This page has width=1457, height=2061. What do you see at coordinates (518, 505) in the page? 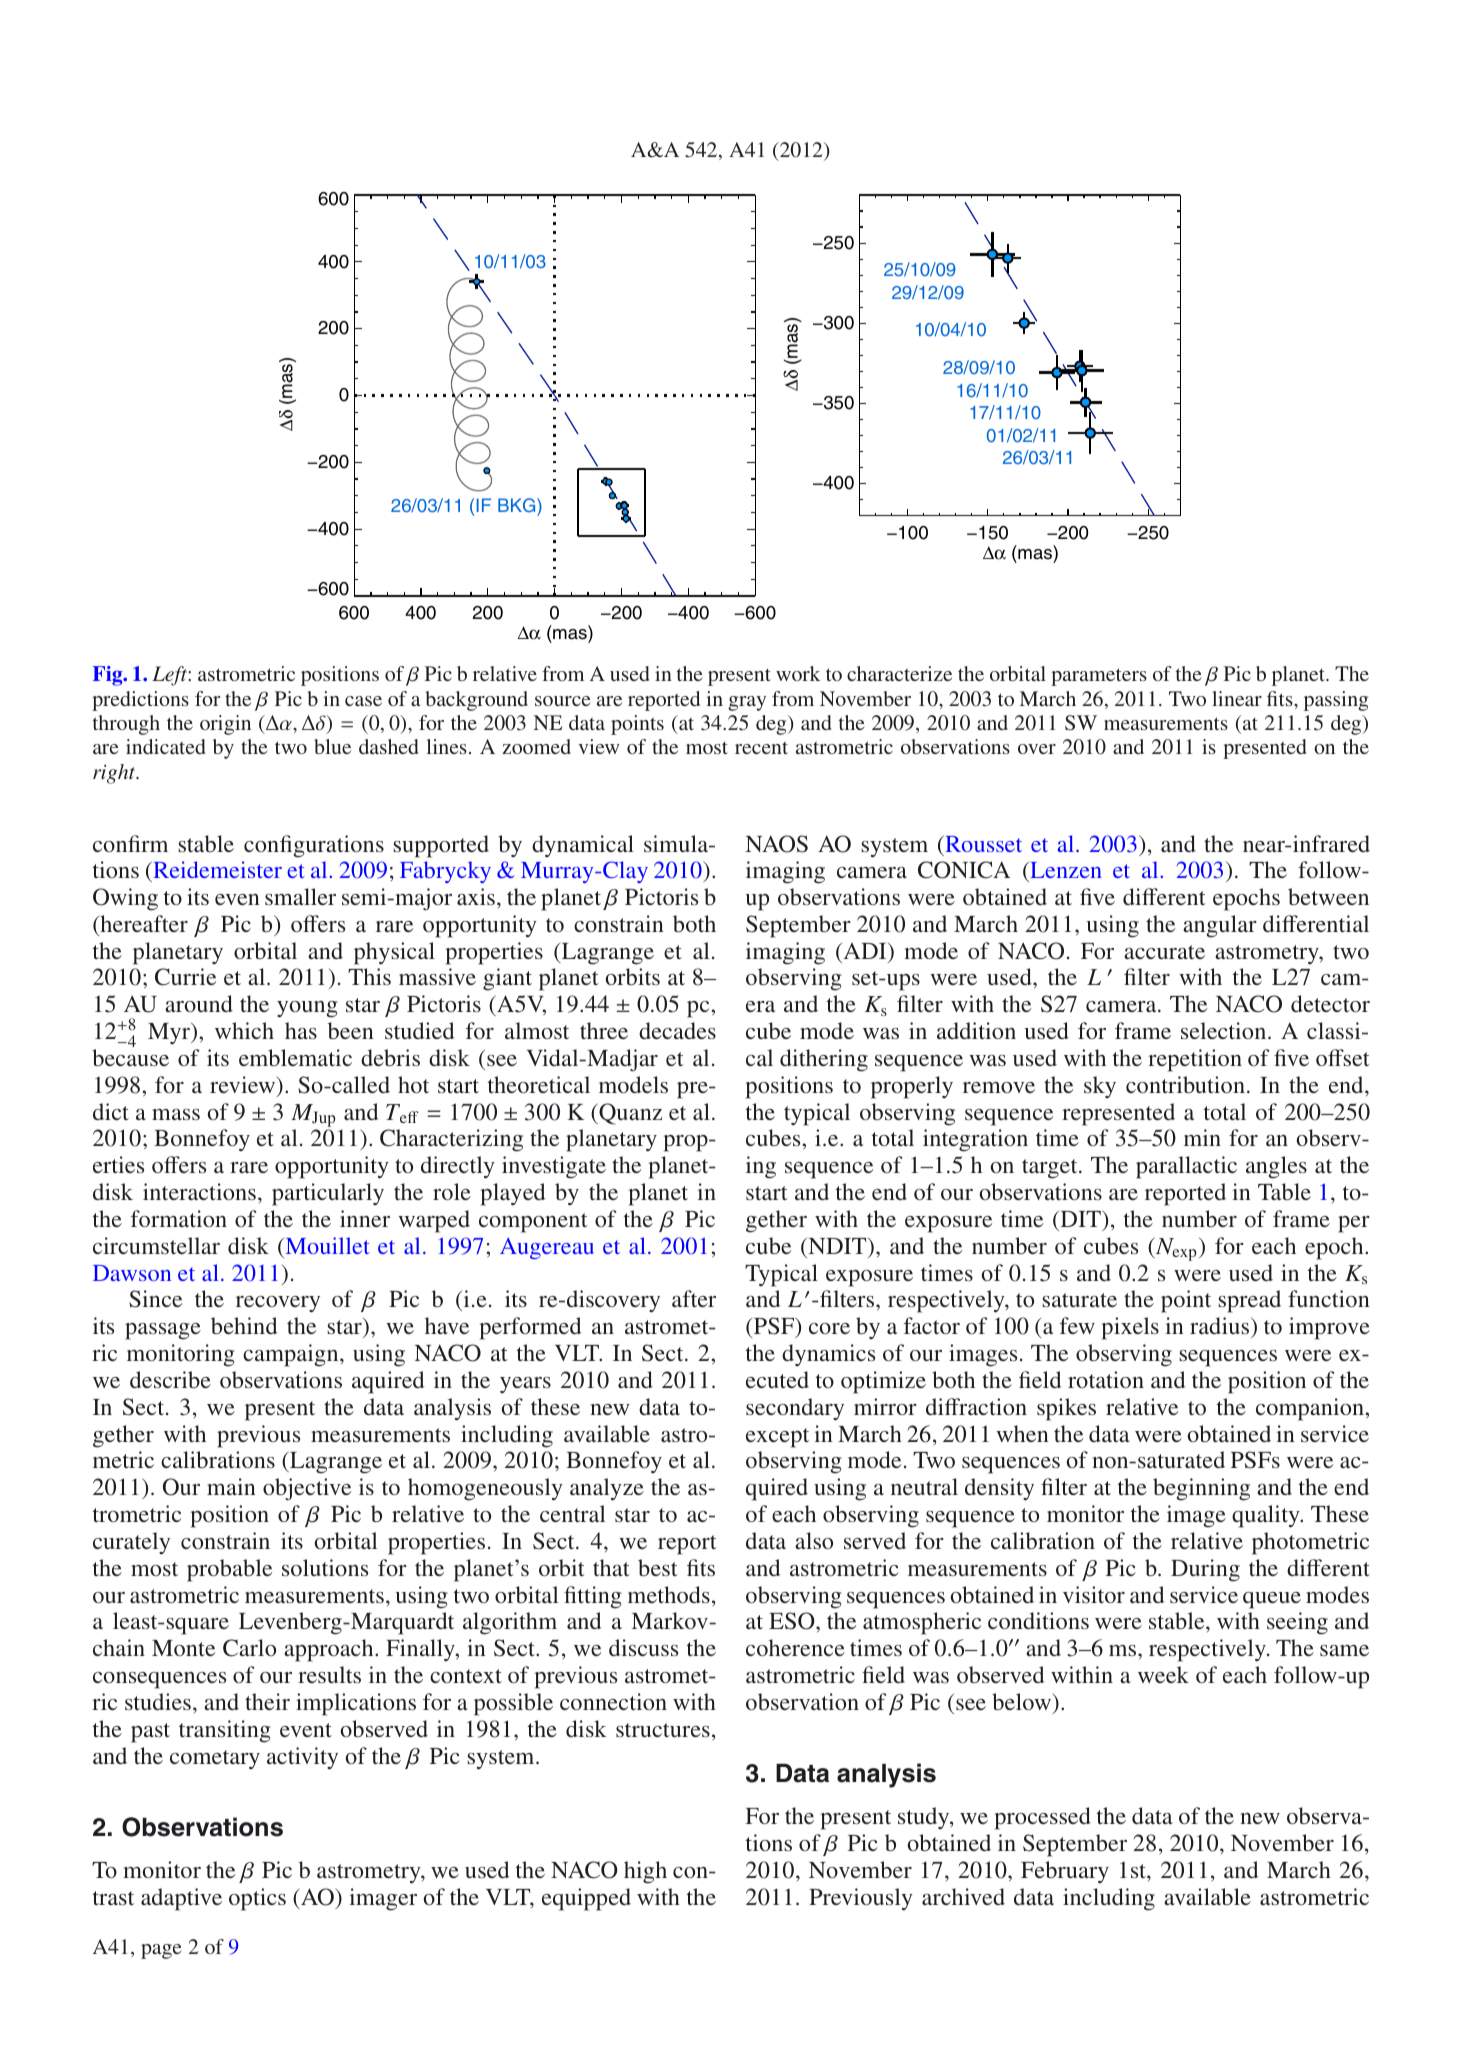
I see `BKG` at bounding box center [518, 505].
